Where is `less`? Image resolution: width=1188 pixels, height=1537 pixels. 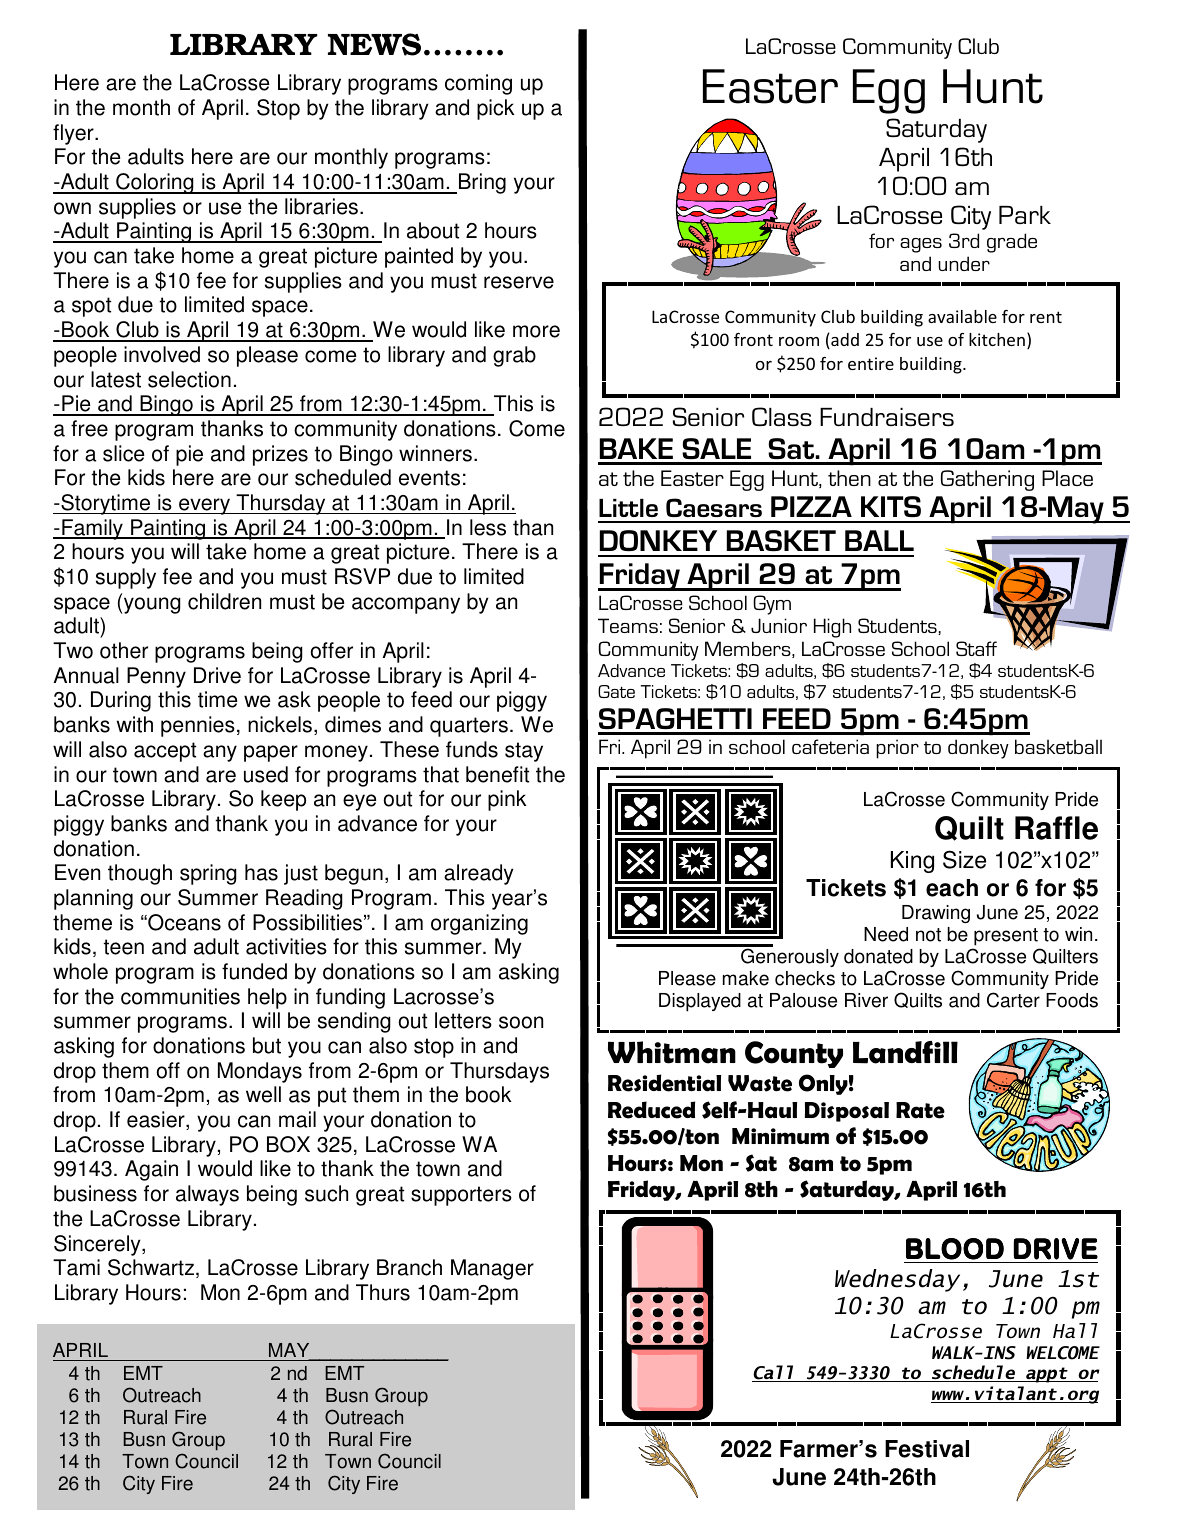
less is located at coordinates (488, 527).
